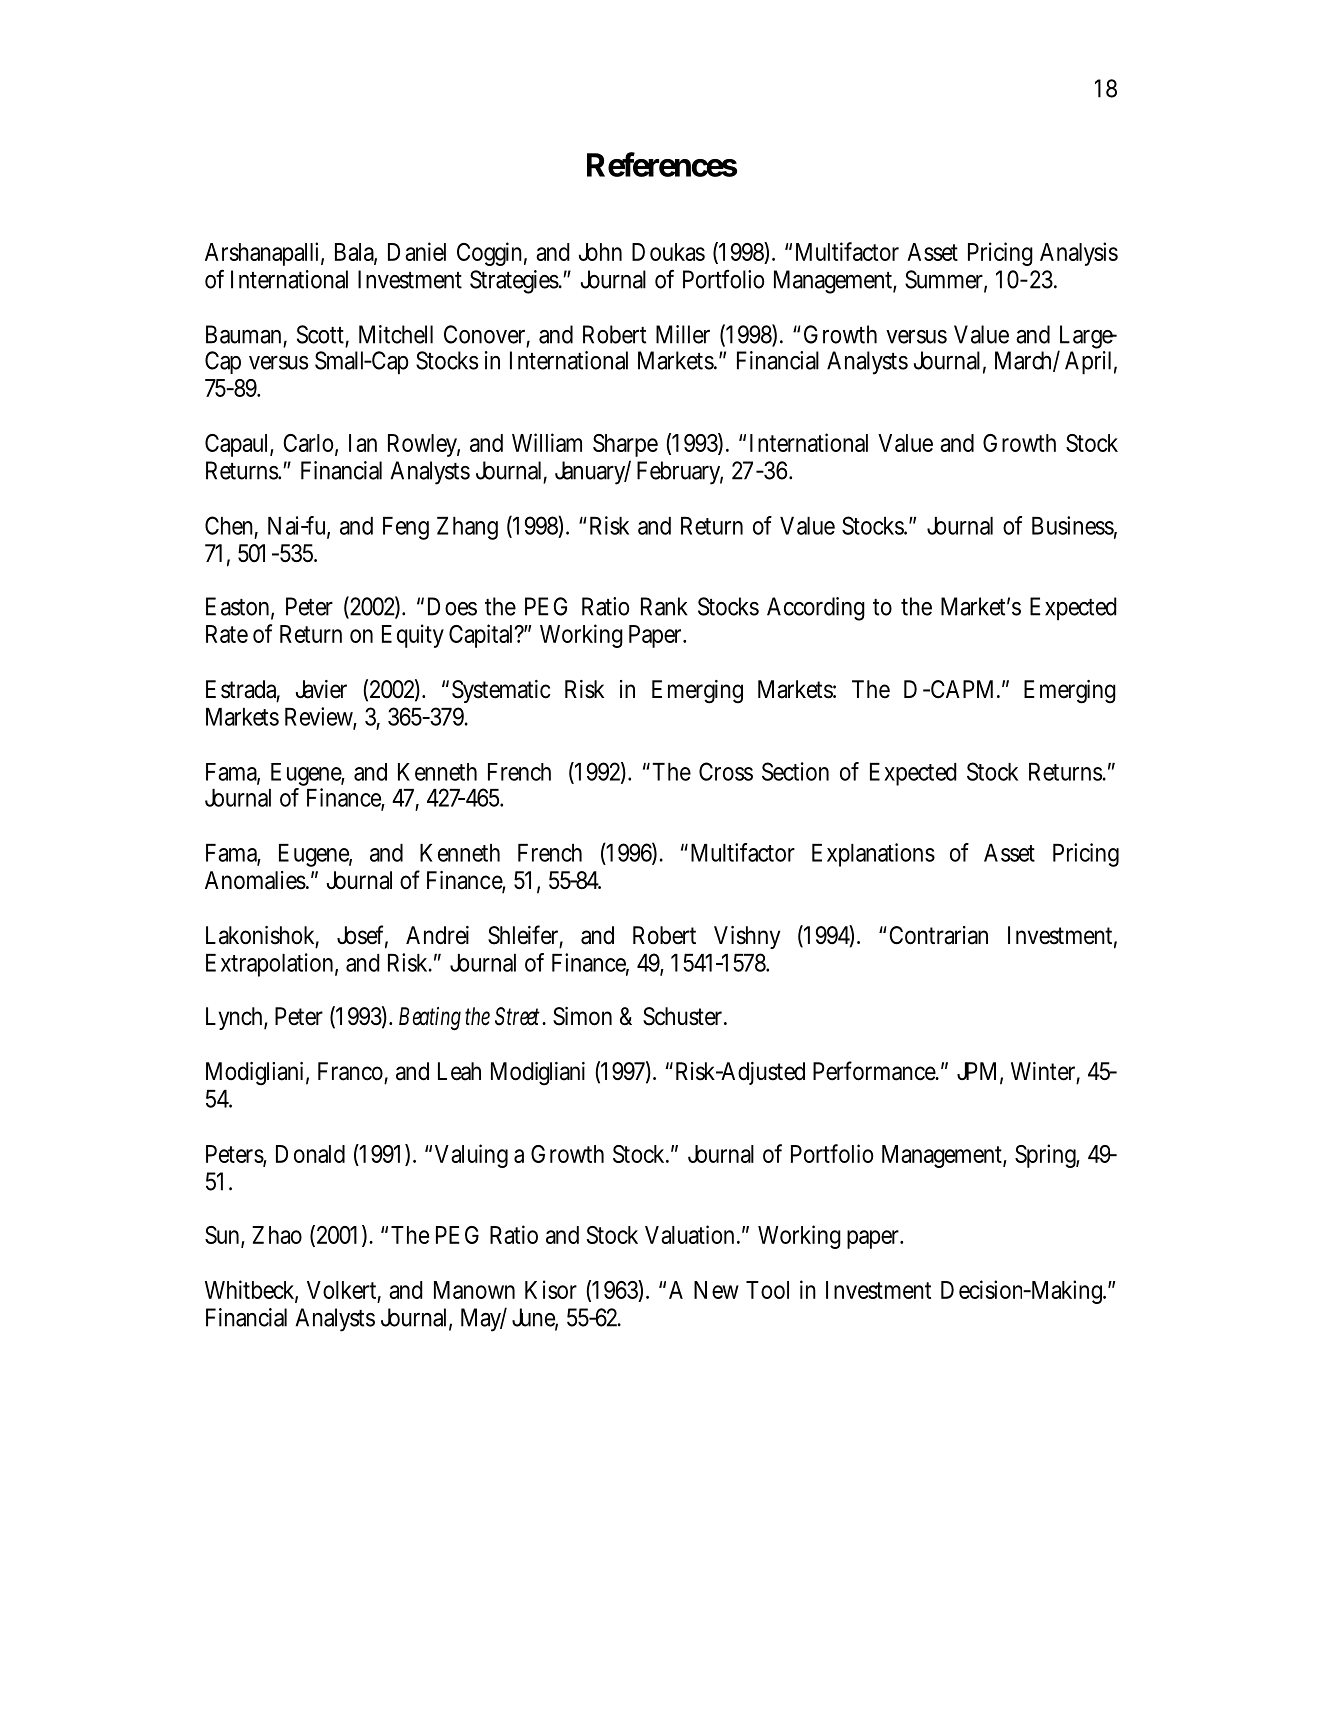  I want to click on Miller, so click(683, 334).
